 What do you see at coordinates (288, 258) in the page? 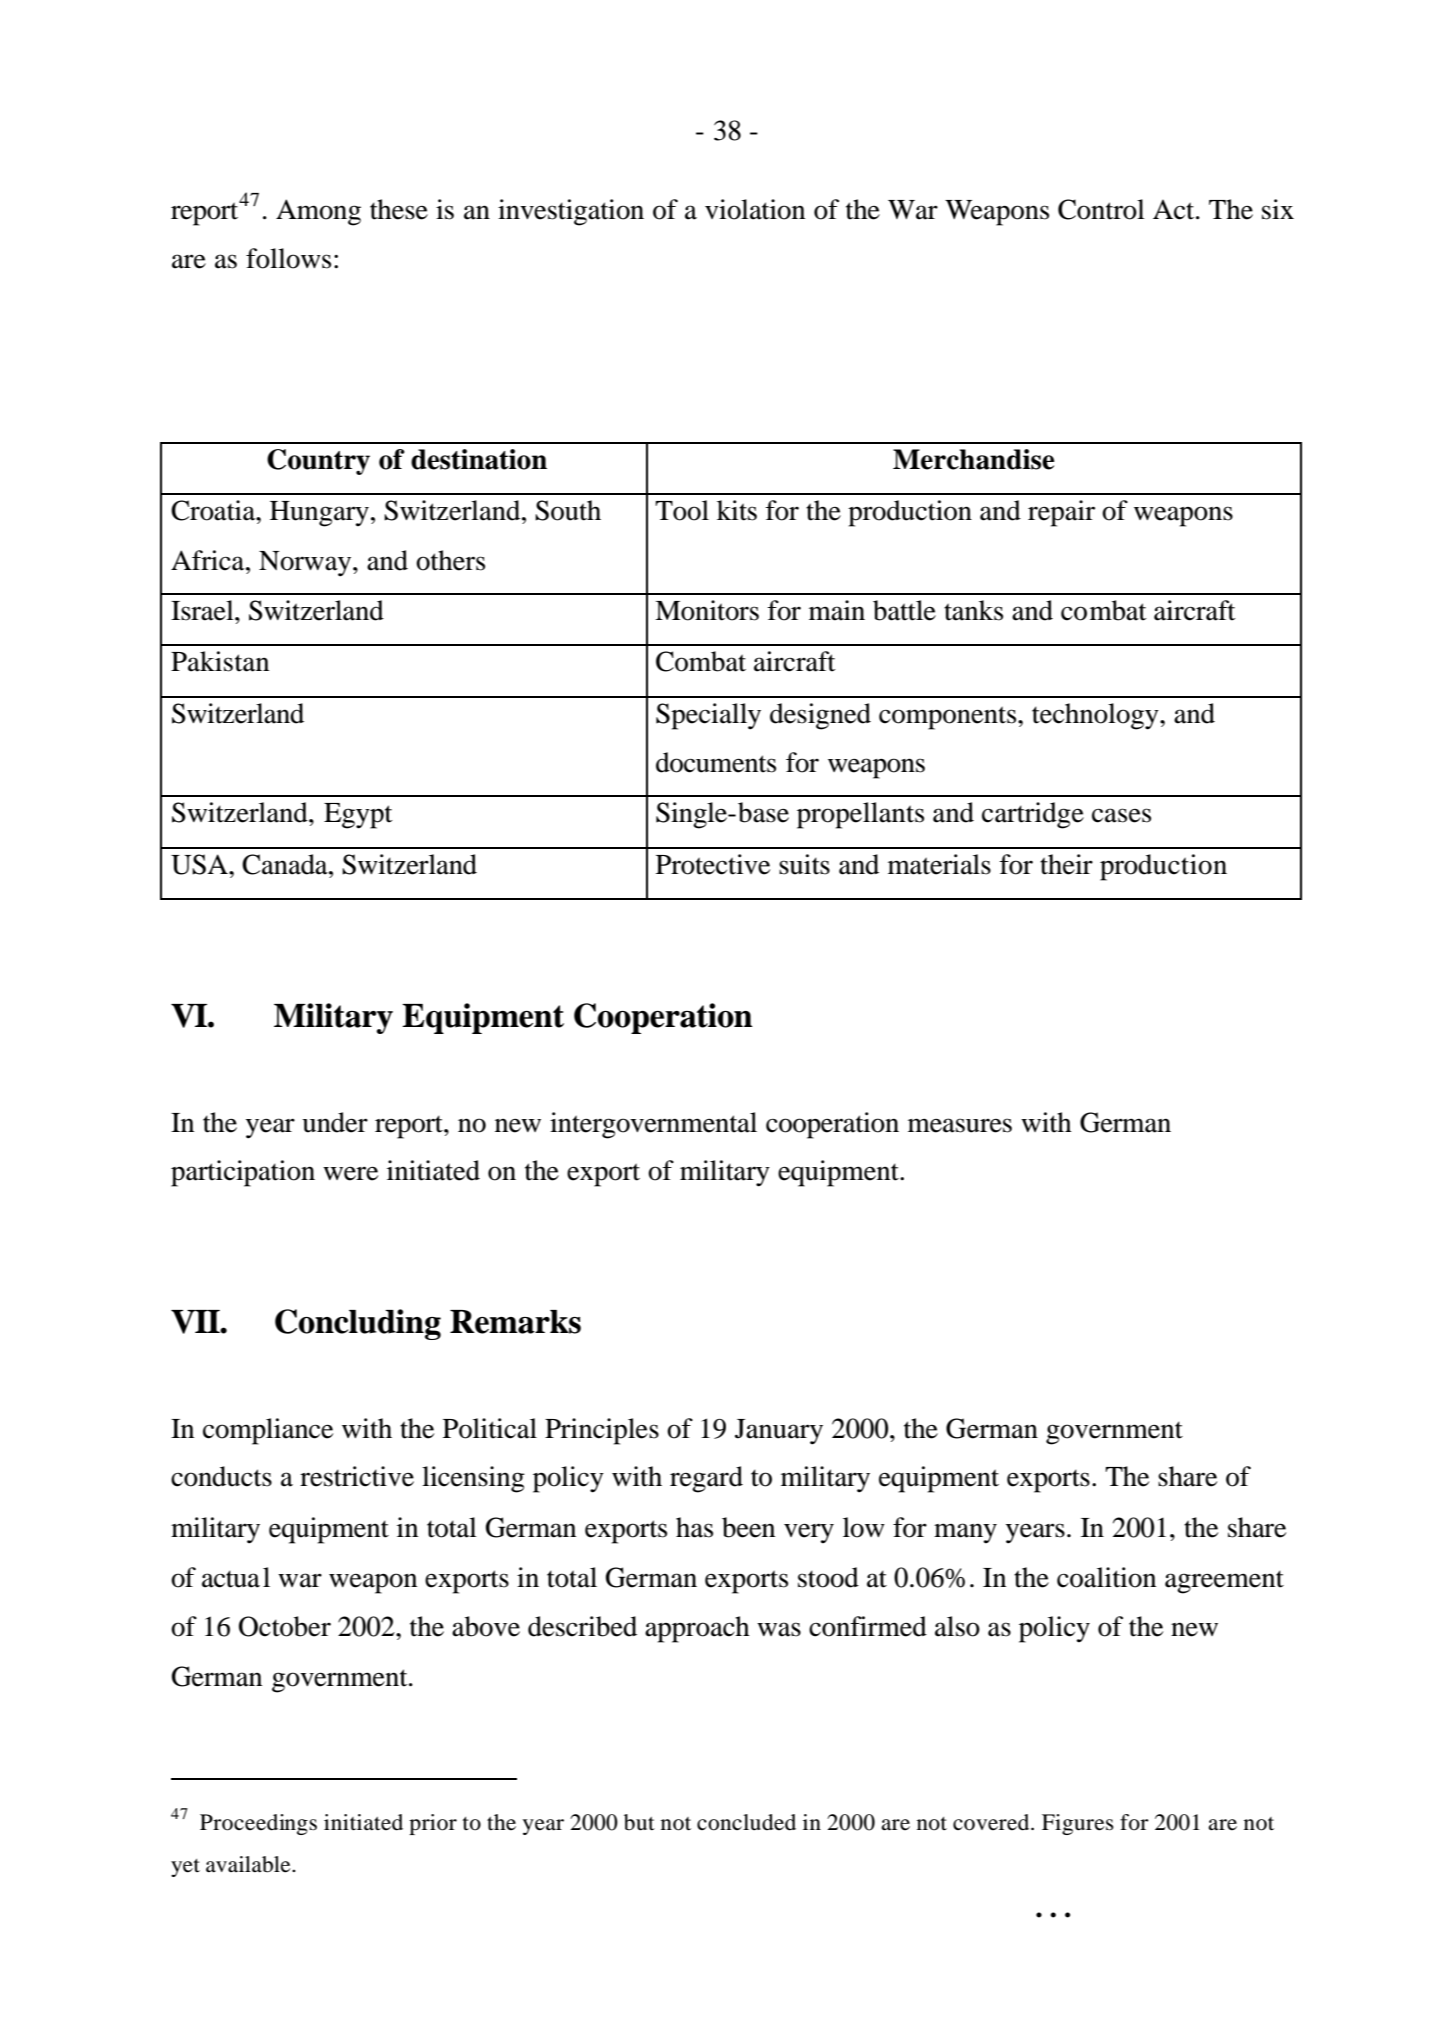
I see `follows` at bounding box center [288, 258].
